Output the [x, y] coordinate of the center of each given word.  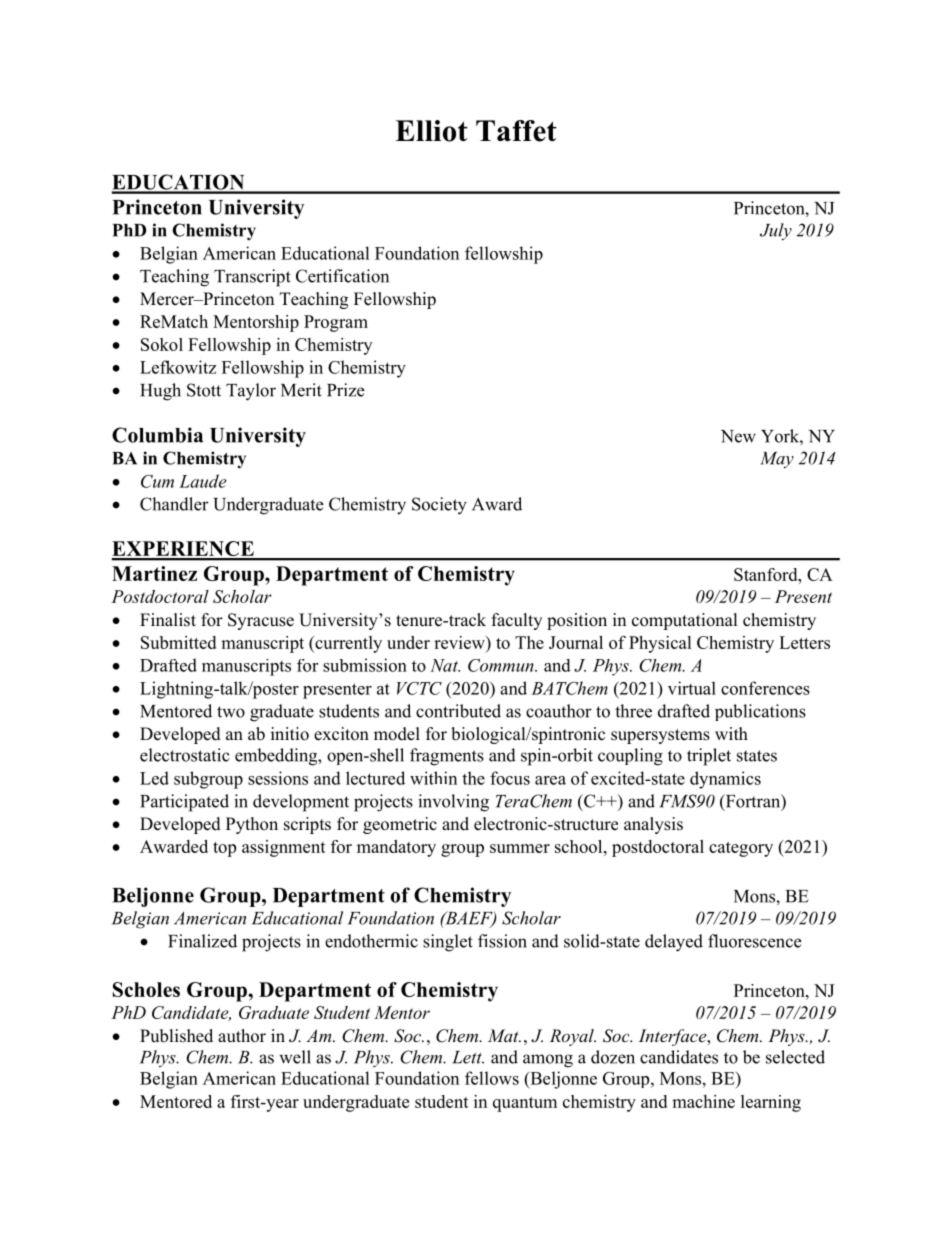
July [776, 232]
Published [176, 1036]
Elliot [431, 131]
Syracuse [261, 621]
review [460, 644]
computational [685, 621]
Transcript [252, 278]
